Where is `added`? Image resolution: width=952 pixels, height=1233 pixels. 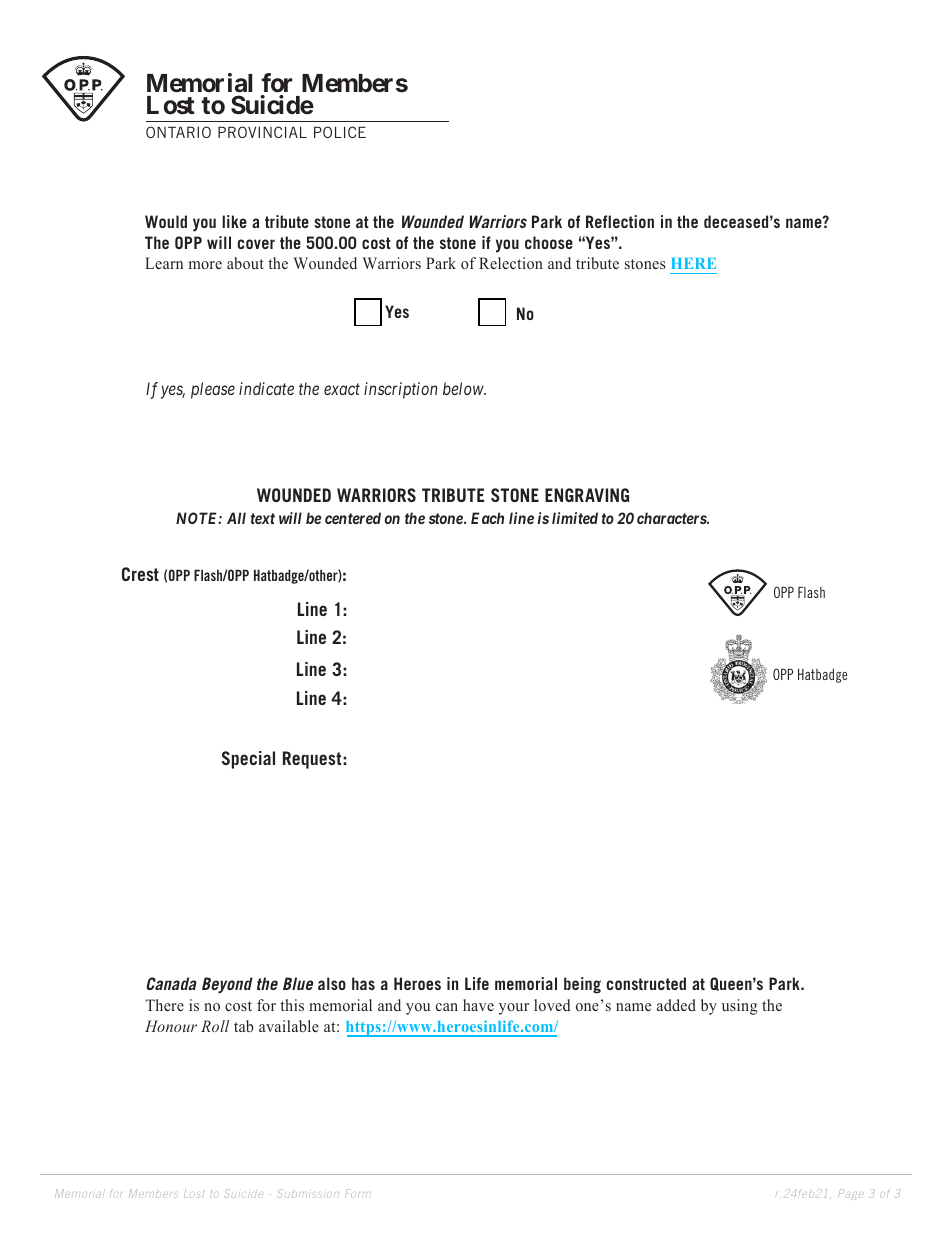 added is located at coordinates (676, 1005).
